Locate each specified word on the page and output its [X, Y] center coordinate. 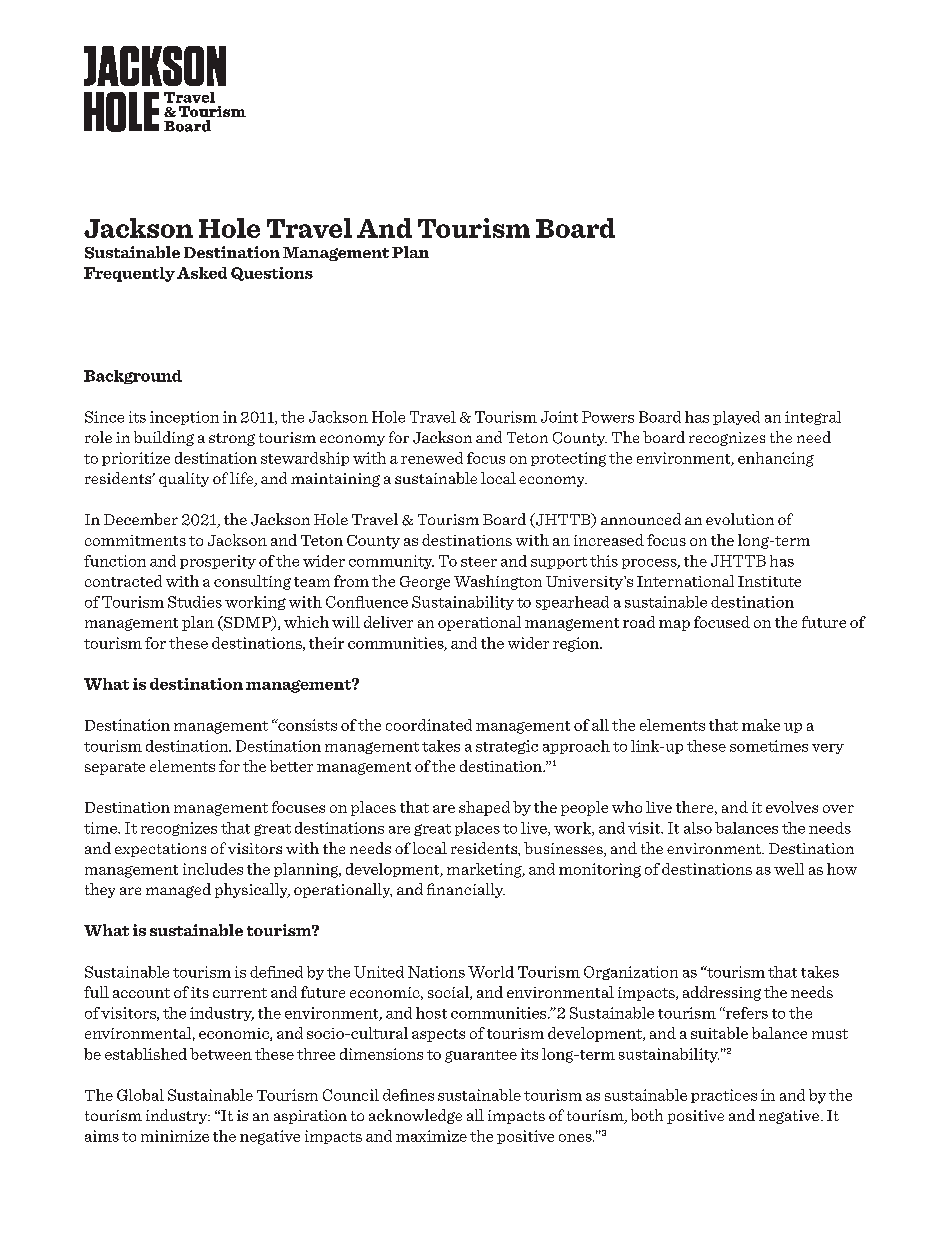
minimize [175, 1136]
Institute [769, 581]
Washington [498, 582]
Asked [202, 273]
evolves [792, 807]
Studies [195, 602]
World [491, 972]
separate [115, 768]
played [736, 418]
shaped [484, 808]
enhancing [776, 459]
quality [184, 479]
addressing [722, 993]
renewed [432, 458]
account [141, 993]
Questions [272, 274]
